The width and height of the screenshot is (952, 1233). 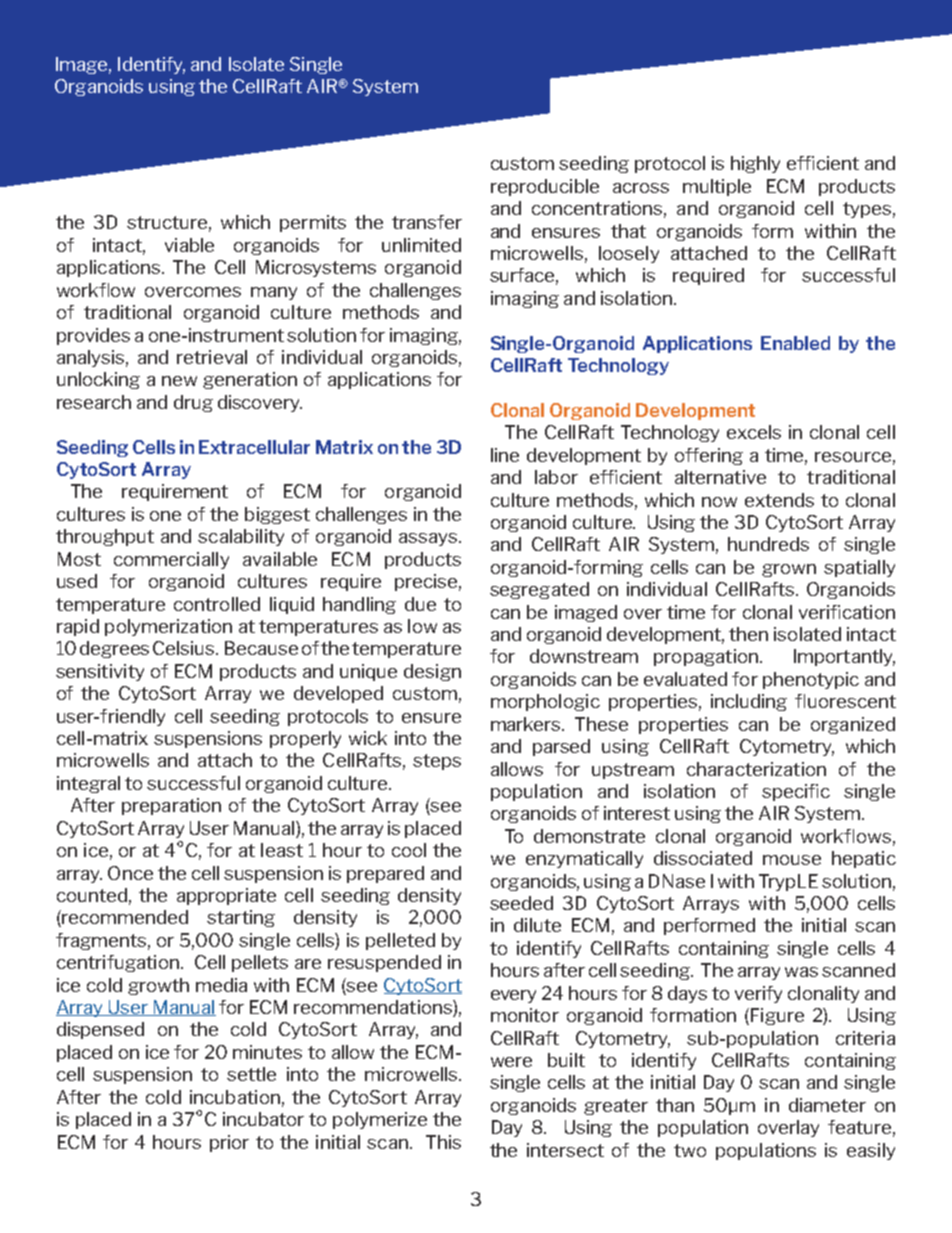 I want to click on prior, so click(x=229, y=1143).
